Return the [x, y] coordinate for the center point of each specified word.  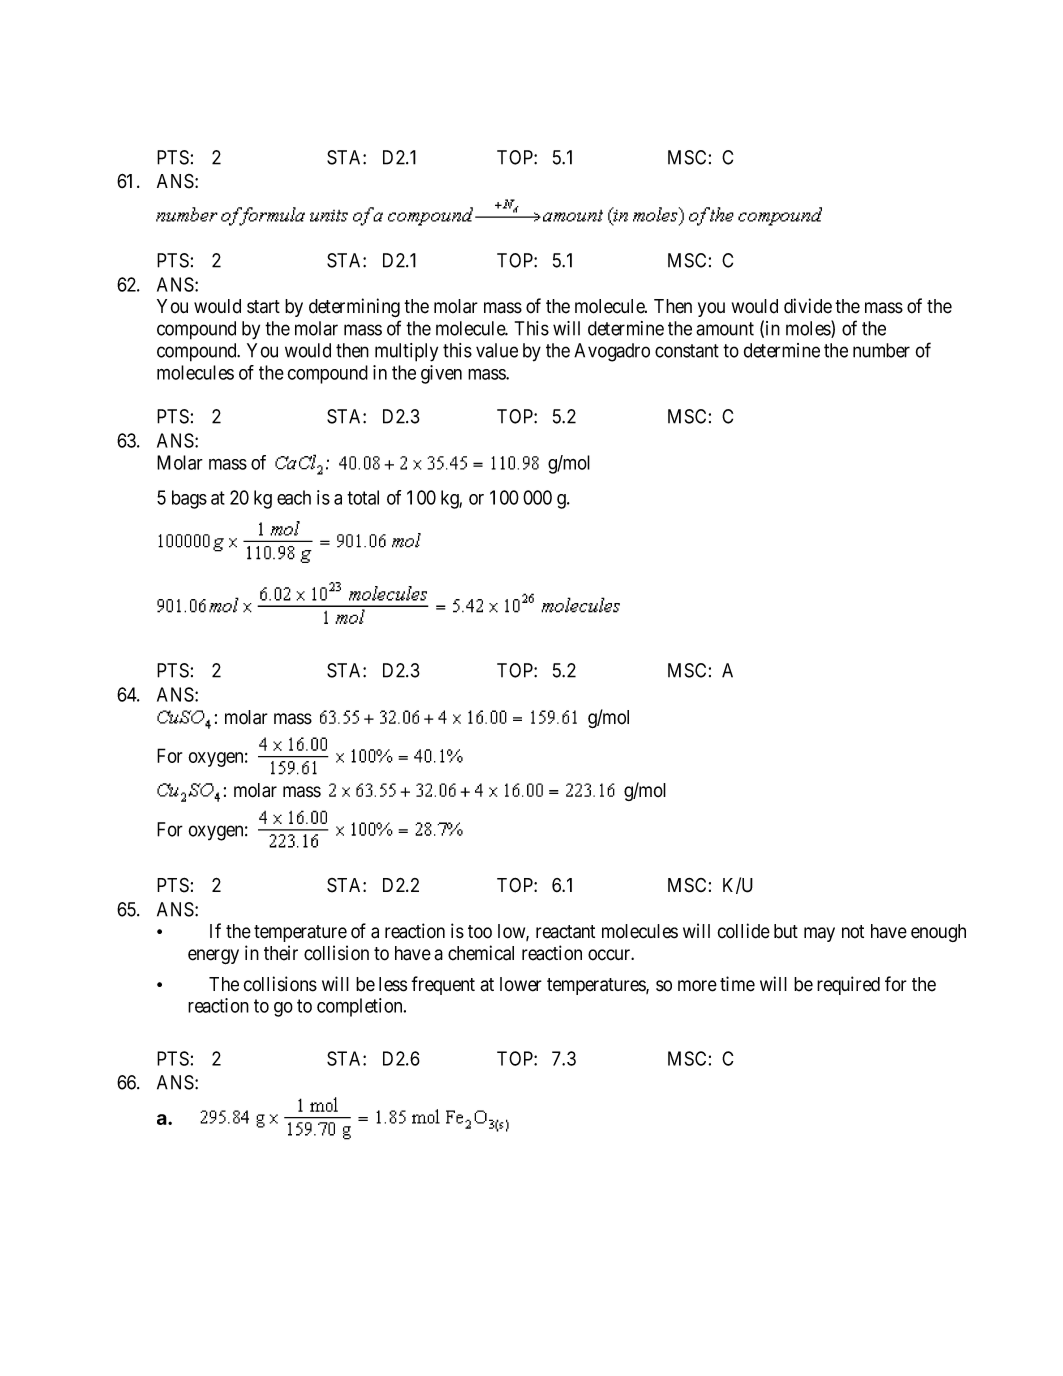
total [363, 497]
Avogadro [612, 352]
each [294, 497]
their [281, 953]
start [263, 307]
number [881, 350]
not [853, 932]
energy [213, 956]
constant [687, 351]
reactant [565, 932]
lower [521, 984]
